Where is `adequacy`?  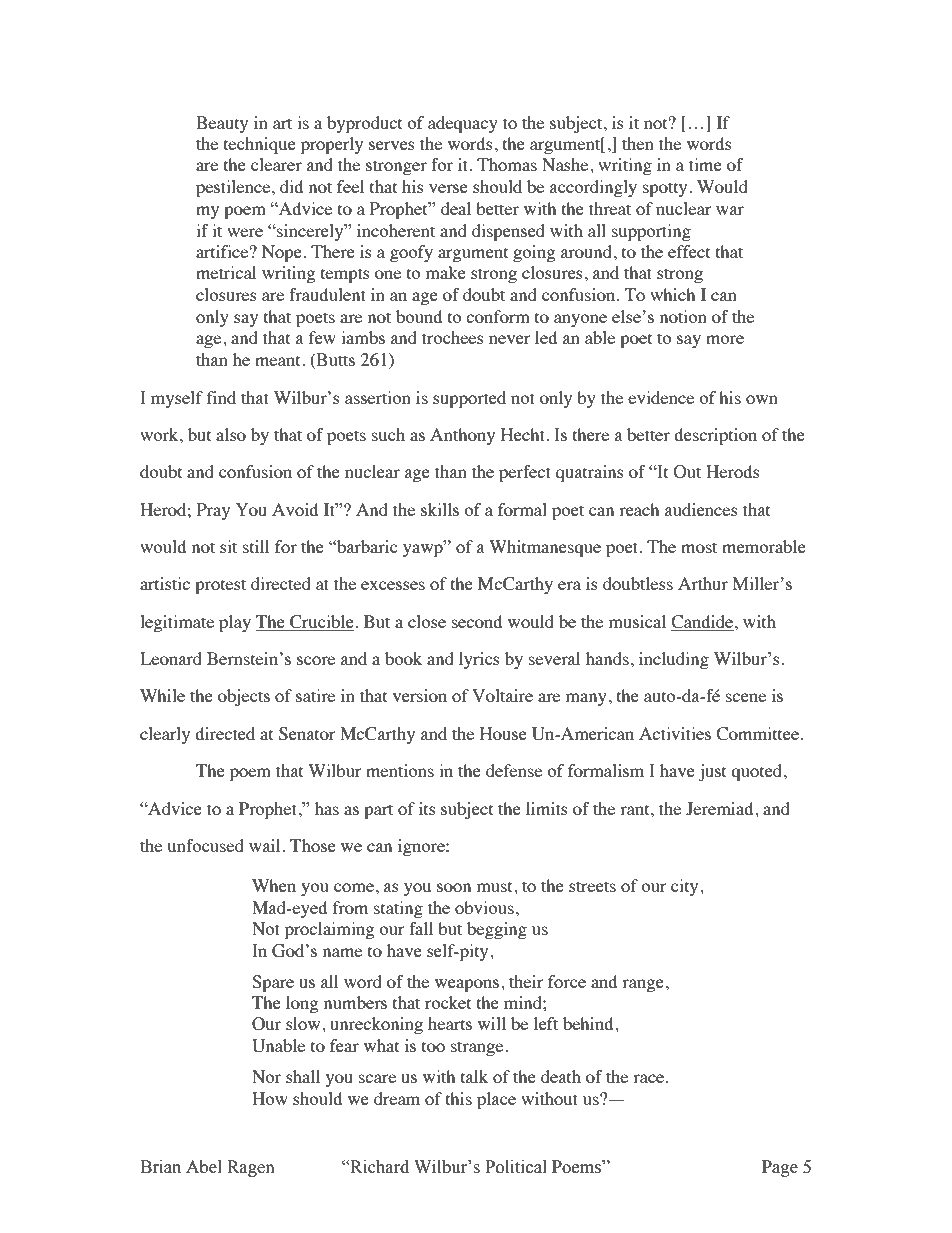
adequacy is located at coordinates (463, 124).
